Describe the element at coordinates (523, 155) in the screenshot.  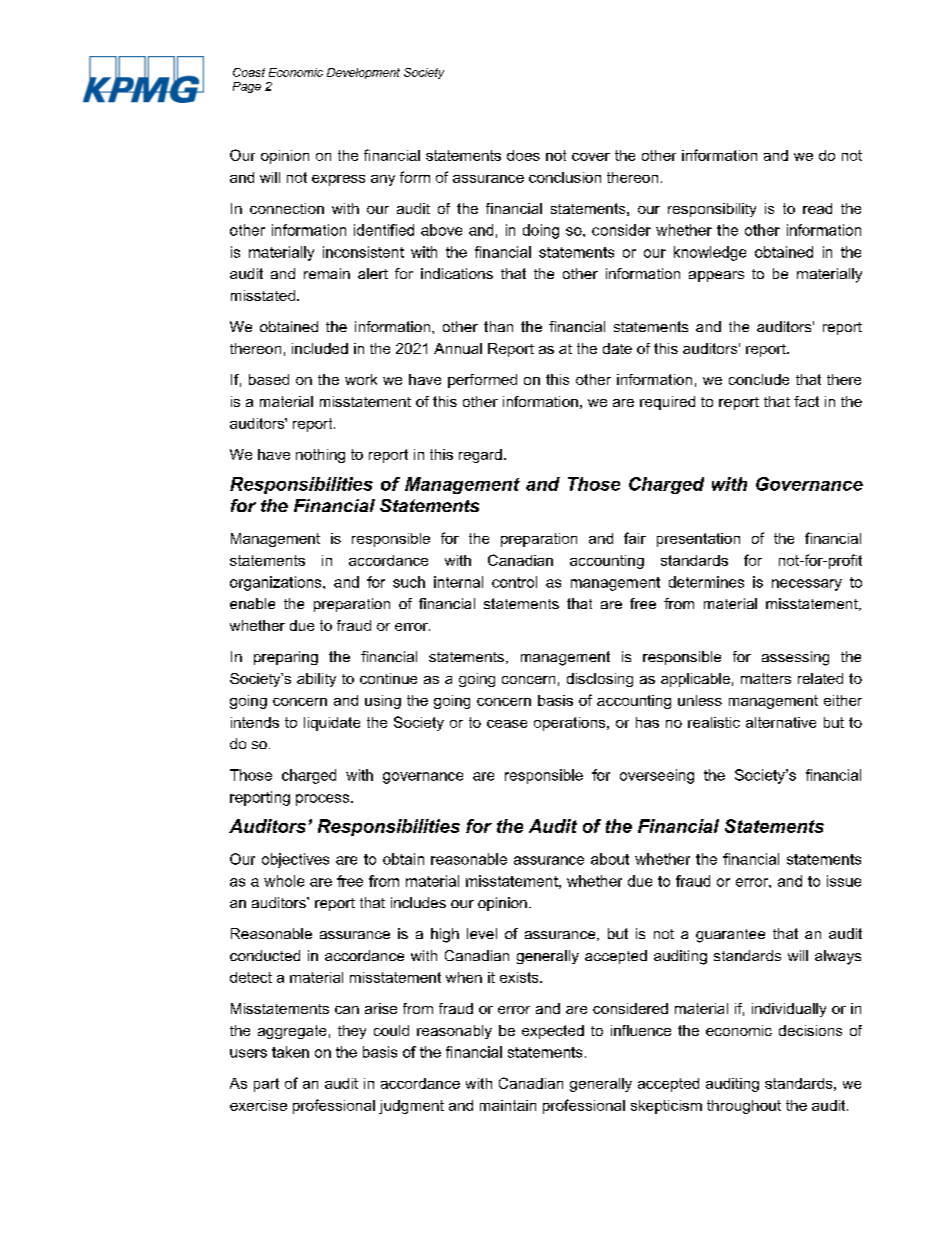
I see `does` at that location.
